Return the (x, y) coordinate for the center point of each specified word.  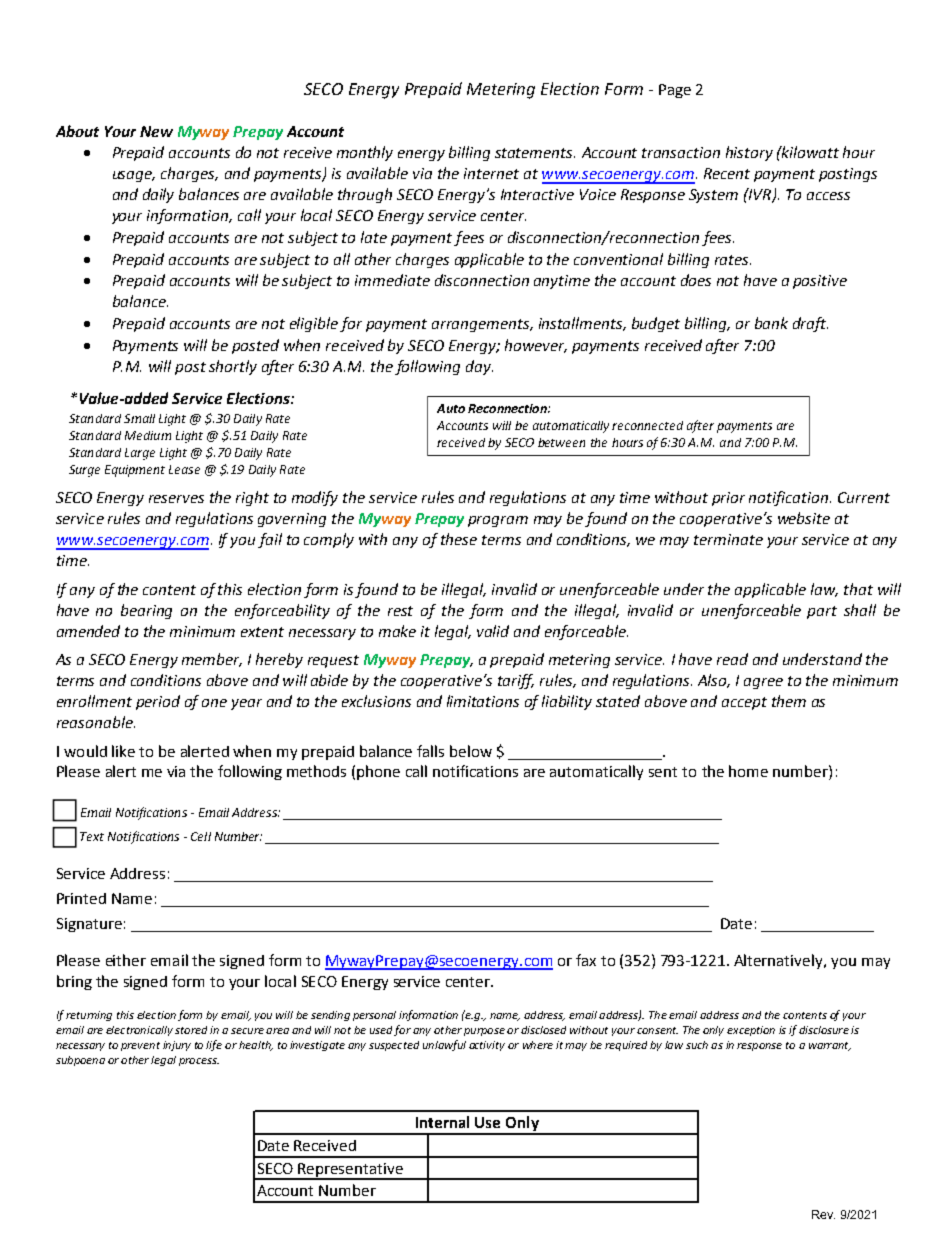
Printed (81, 898)
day (479, 367)
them (789, 701)
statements (535, 153)
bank (771, 323)
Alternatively (779, 961)
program (498, 521)
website (804, 518)
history (749, 153)
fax (586, 960)
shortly (233, 367)
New (156, 131)
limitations (483, 701)
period (158, 702)
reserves (176, 499)
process (199, 1062)
